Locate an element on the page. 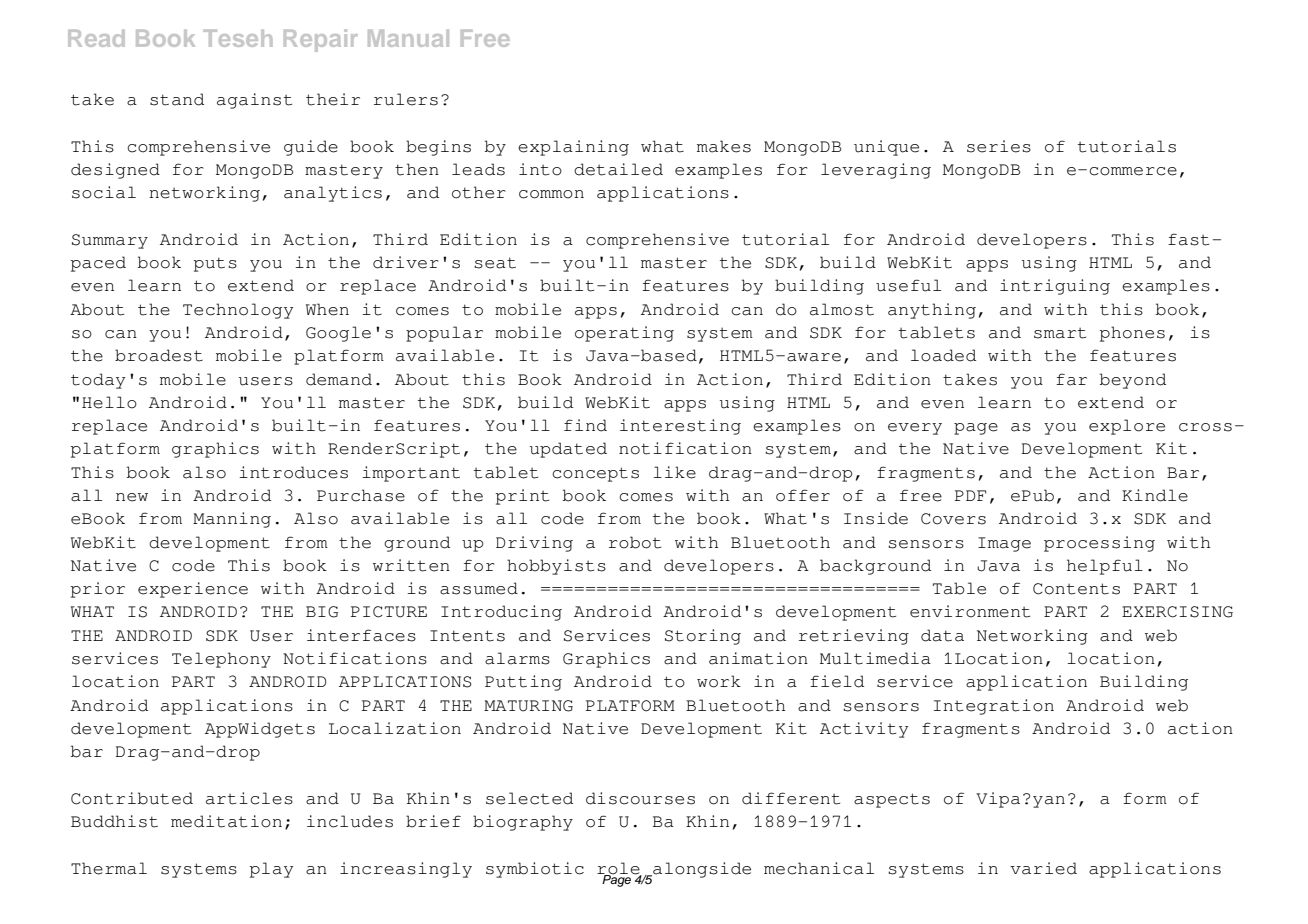 This image has height=924, width=1308. against is located at coordinates (254, 101).
